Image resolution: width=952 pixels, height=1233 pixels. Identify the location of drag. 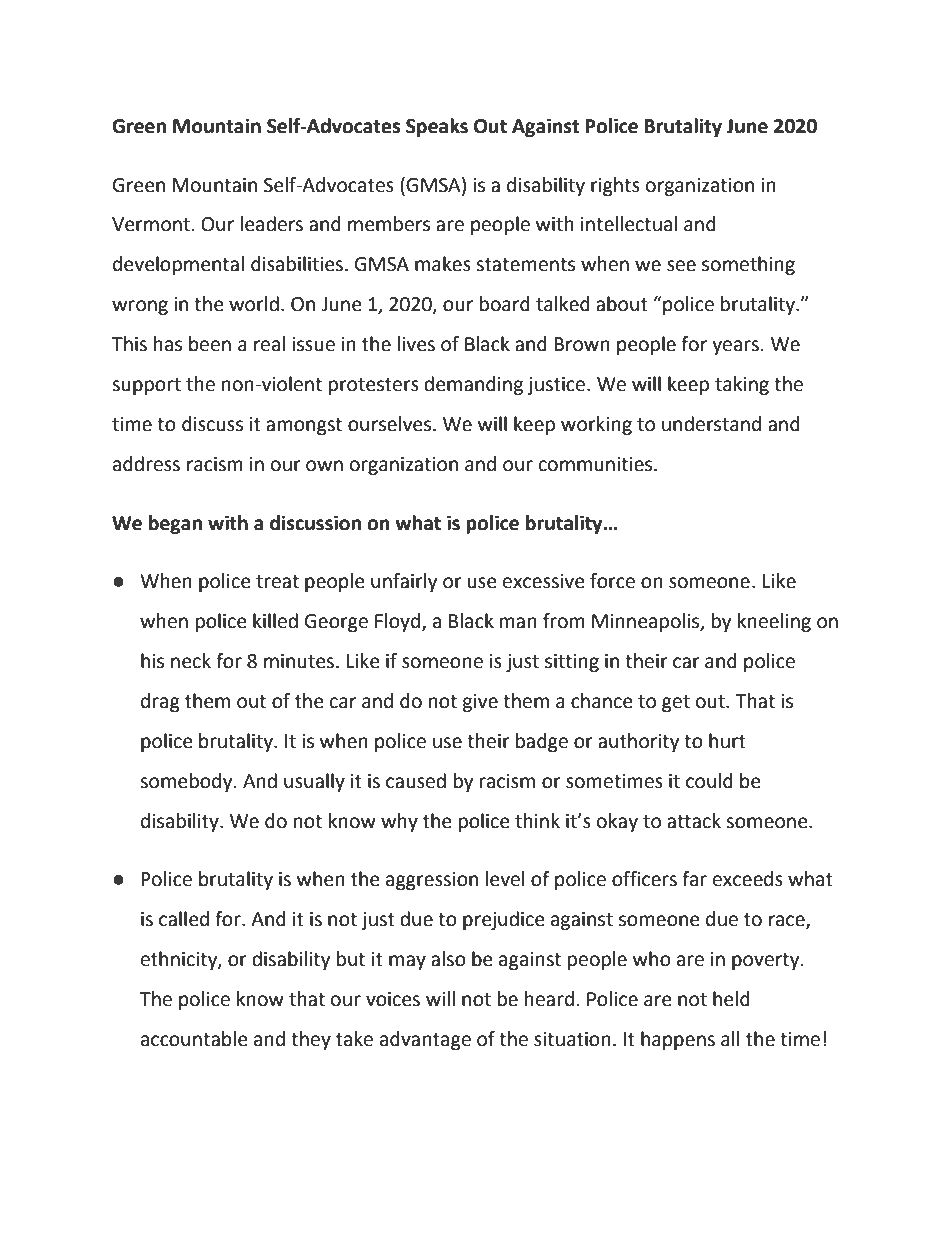
(160, 702).
